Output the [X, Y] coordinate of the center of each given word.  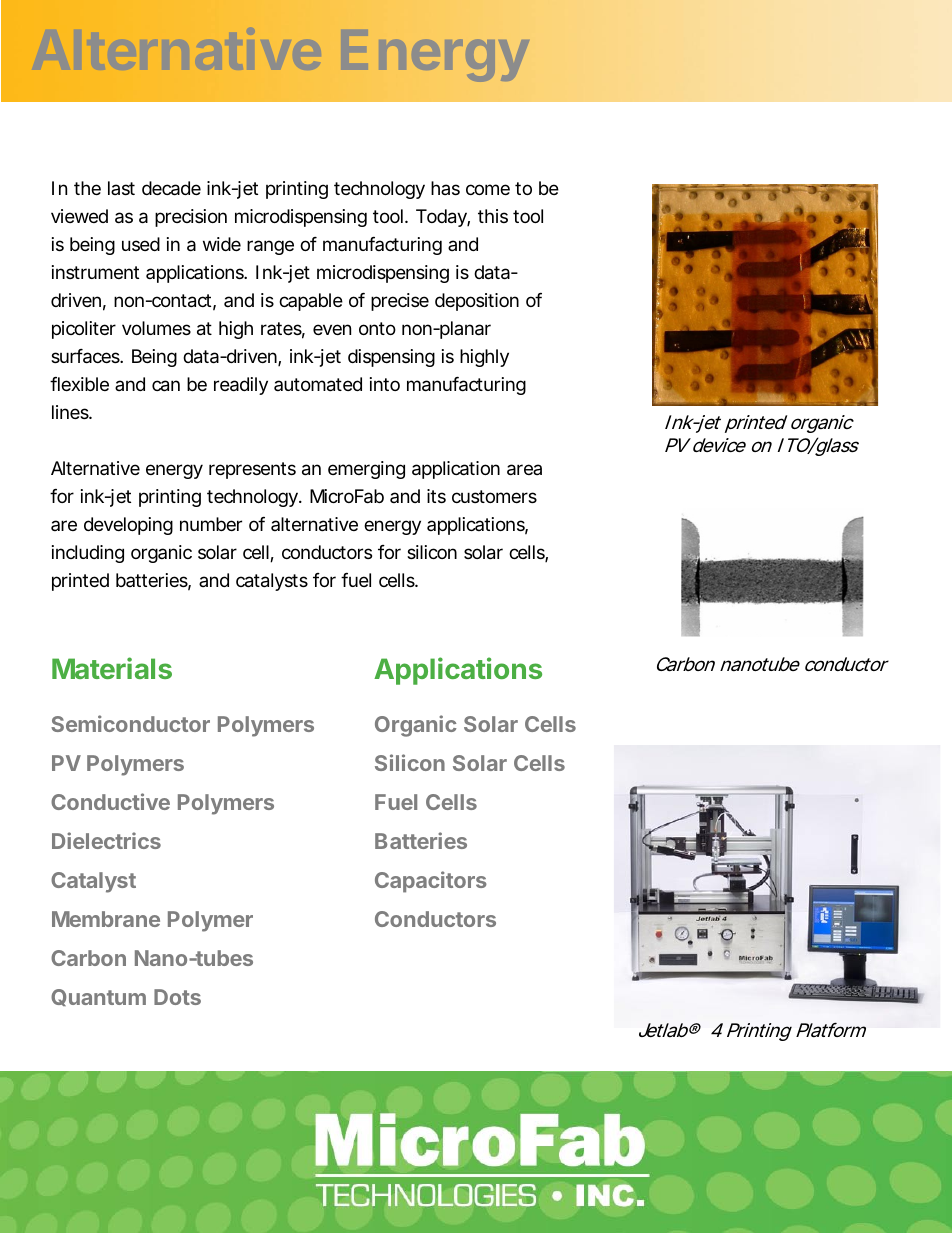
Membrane [106, 919]
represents [252, 470]
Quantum [98, 997]
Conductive [110, 801]
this [493, 216]
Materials [112, 668]
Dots [177, 997]
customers [494, 496]
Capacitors [431, 882]
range [270, 247]
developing [128, 526]
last [121, 188]
